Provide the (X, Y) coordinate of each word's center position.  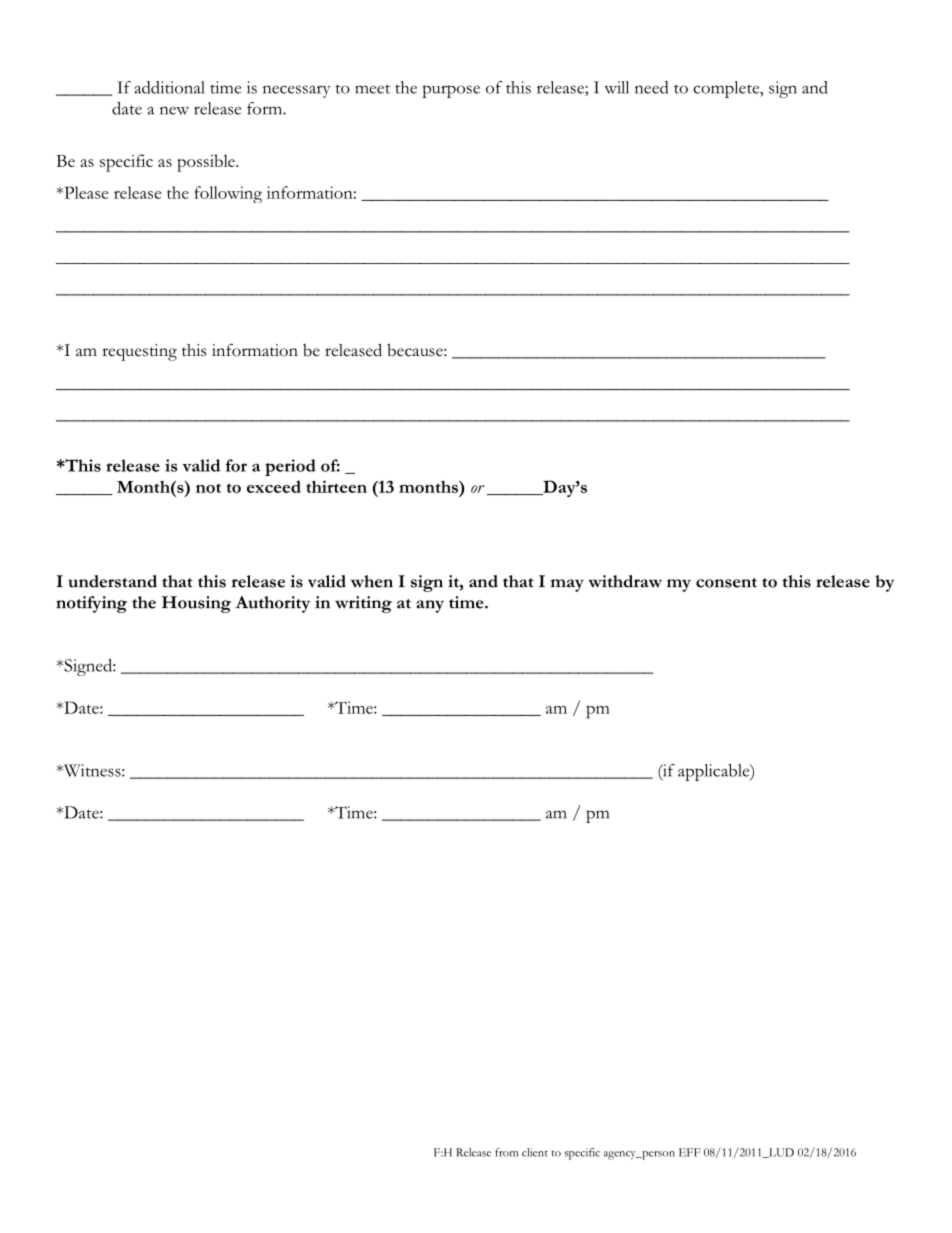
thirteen (336, 486)
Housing (196, 604)
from (506, 1152)
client (535, 1152)
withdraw (625, 581)
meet (372, 89)
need (651, 87)
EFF (690, 1152)
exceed (274, 486)
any (430, 606)
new (174, 110)
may (567, 585)
